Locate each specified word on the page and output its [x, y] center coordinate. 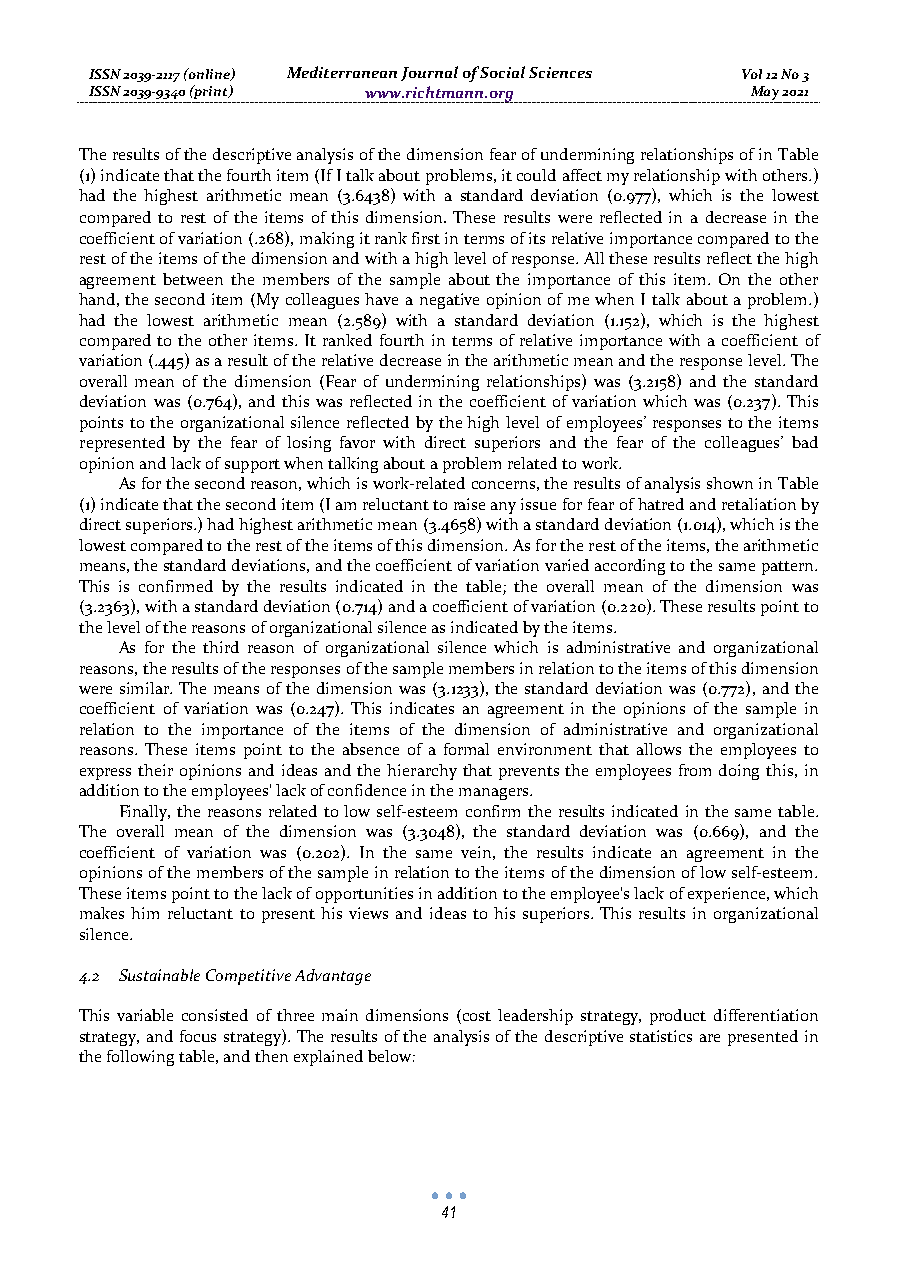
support [252, 466]
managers [495, 794]
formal [466, 749]
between [193, 279]
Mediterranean [342, 72]
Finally [145, 813]
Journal [429, 73]
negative [449, 301]
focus [198, 1036]
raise [469, 504]
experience [726, 895]
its [537, 238]
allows [659, 749]
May [765, 93]
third [221, 647]
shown [730, 483]
